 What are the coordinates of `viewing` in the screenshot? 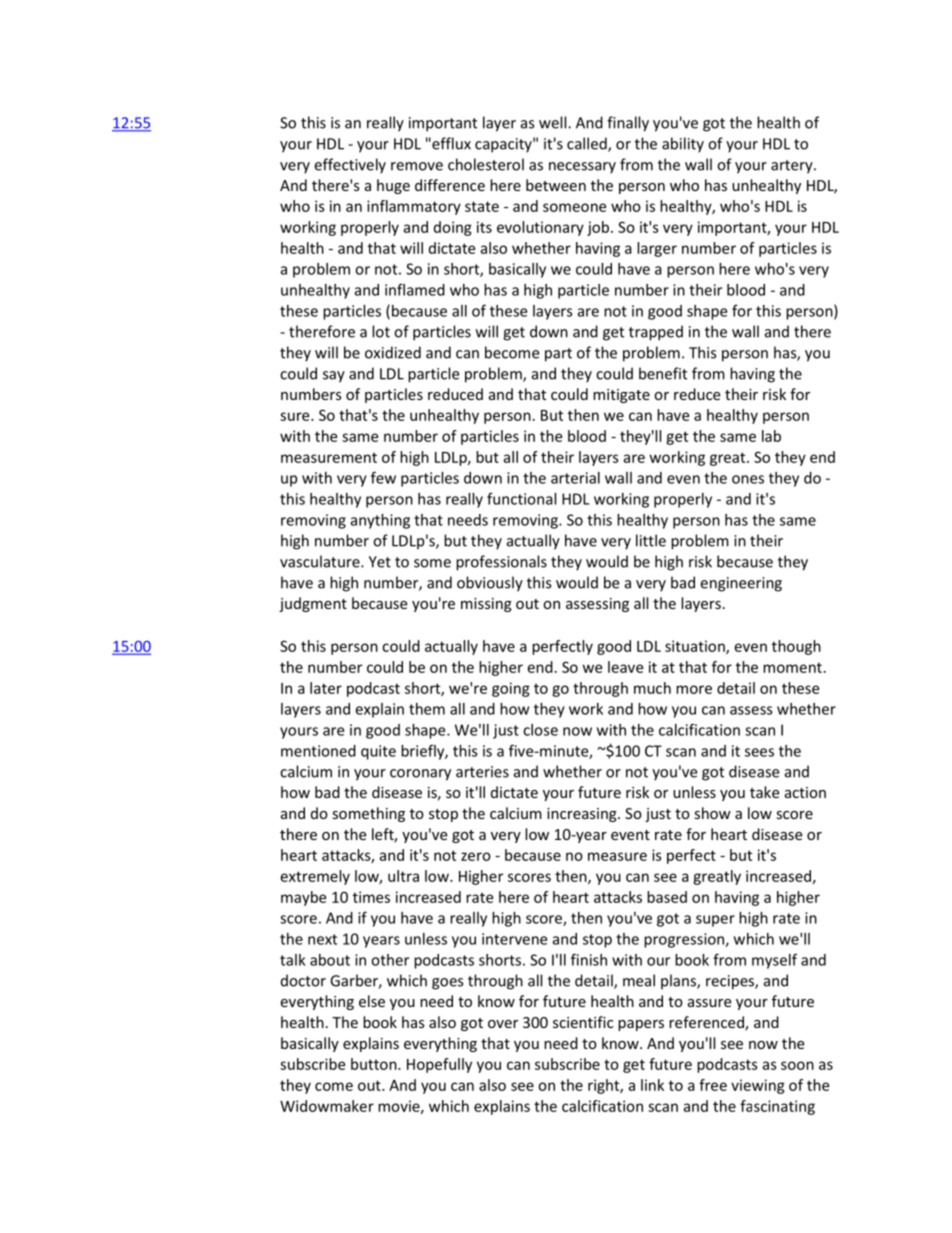 It's located at (758, 1086).
